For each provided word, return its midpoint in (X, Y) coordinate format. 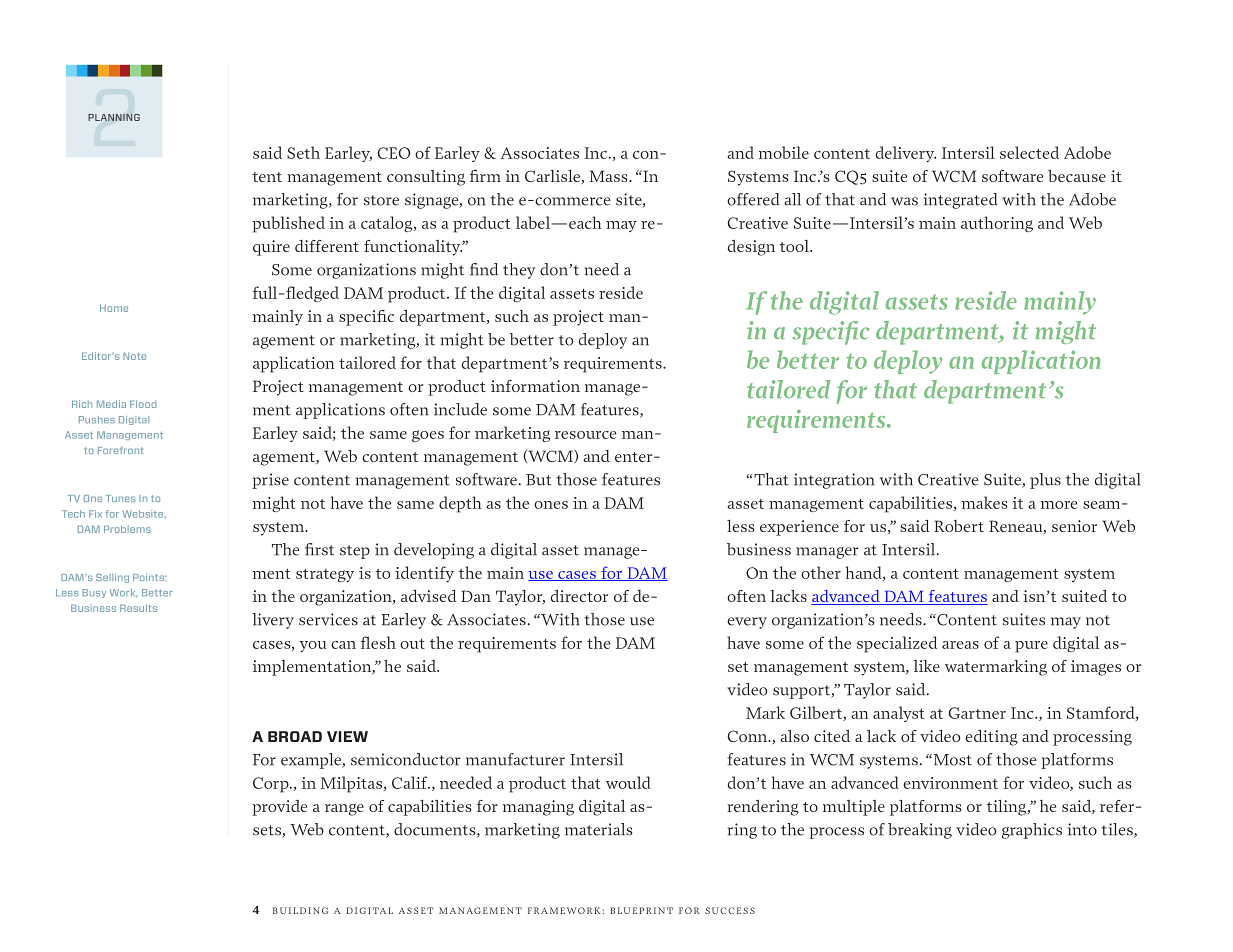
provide (279, 808)
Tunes (121, 498)
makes (985, 502)
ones (551, 505)
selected (1029, 152)
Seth (303, 152)
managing (538, 808)
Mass (609, 176)
